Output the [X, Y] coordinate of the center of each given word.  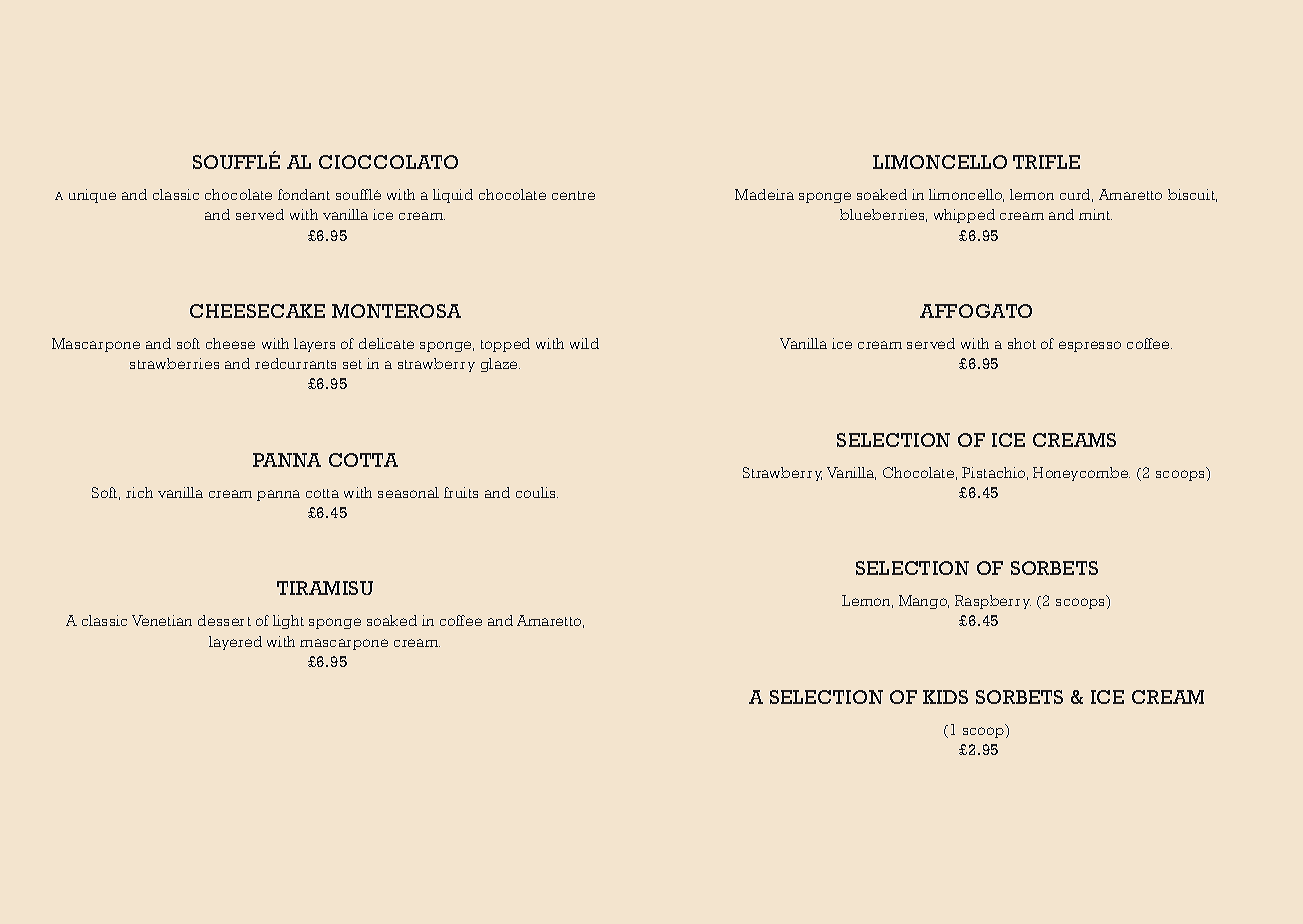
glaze [500, 365]
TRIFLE [1046, 162]
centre [573, 195]
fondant [304, 194]
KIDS [945, 697]
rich [139, 492]
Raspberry [993, 602]
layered [235, 643]
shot [1022, 343]
